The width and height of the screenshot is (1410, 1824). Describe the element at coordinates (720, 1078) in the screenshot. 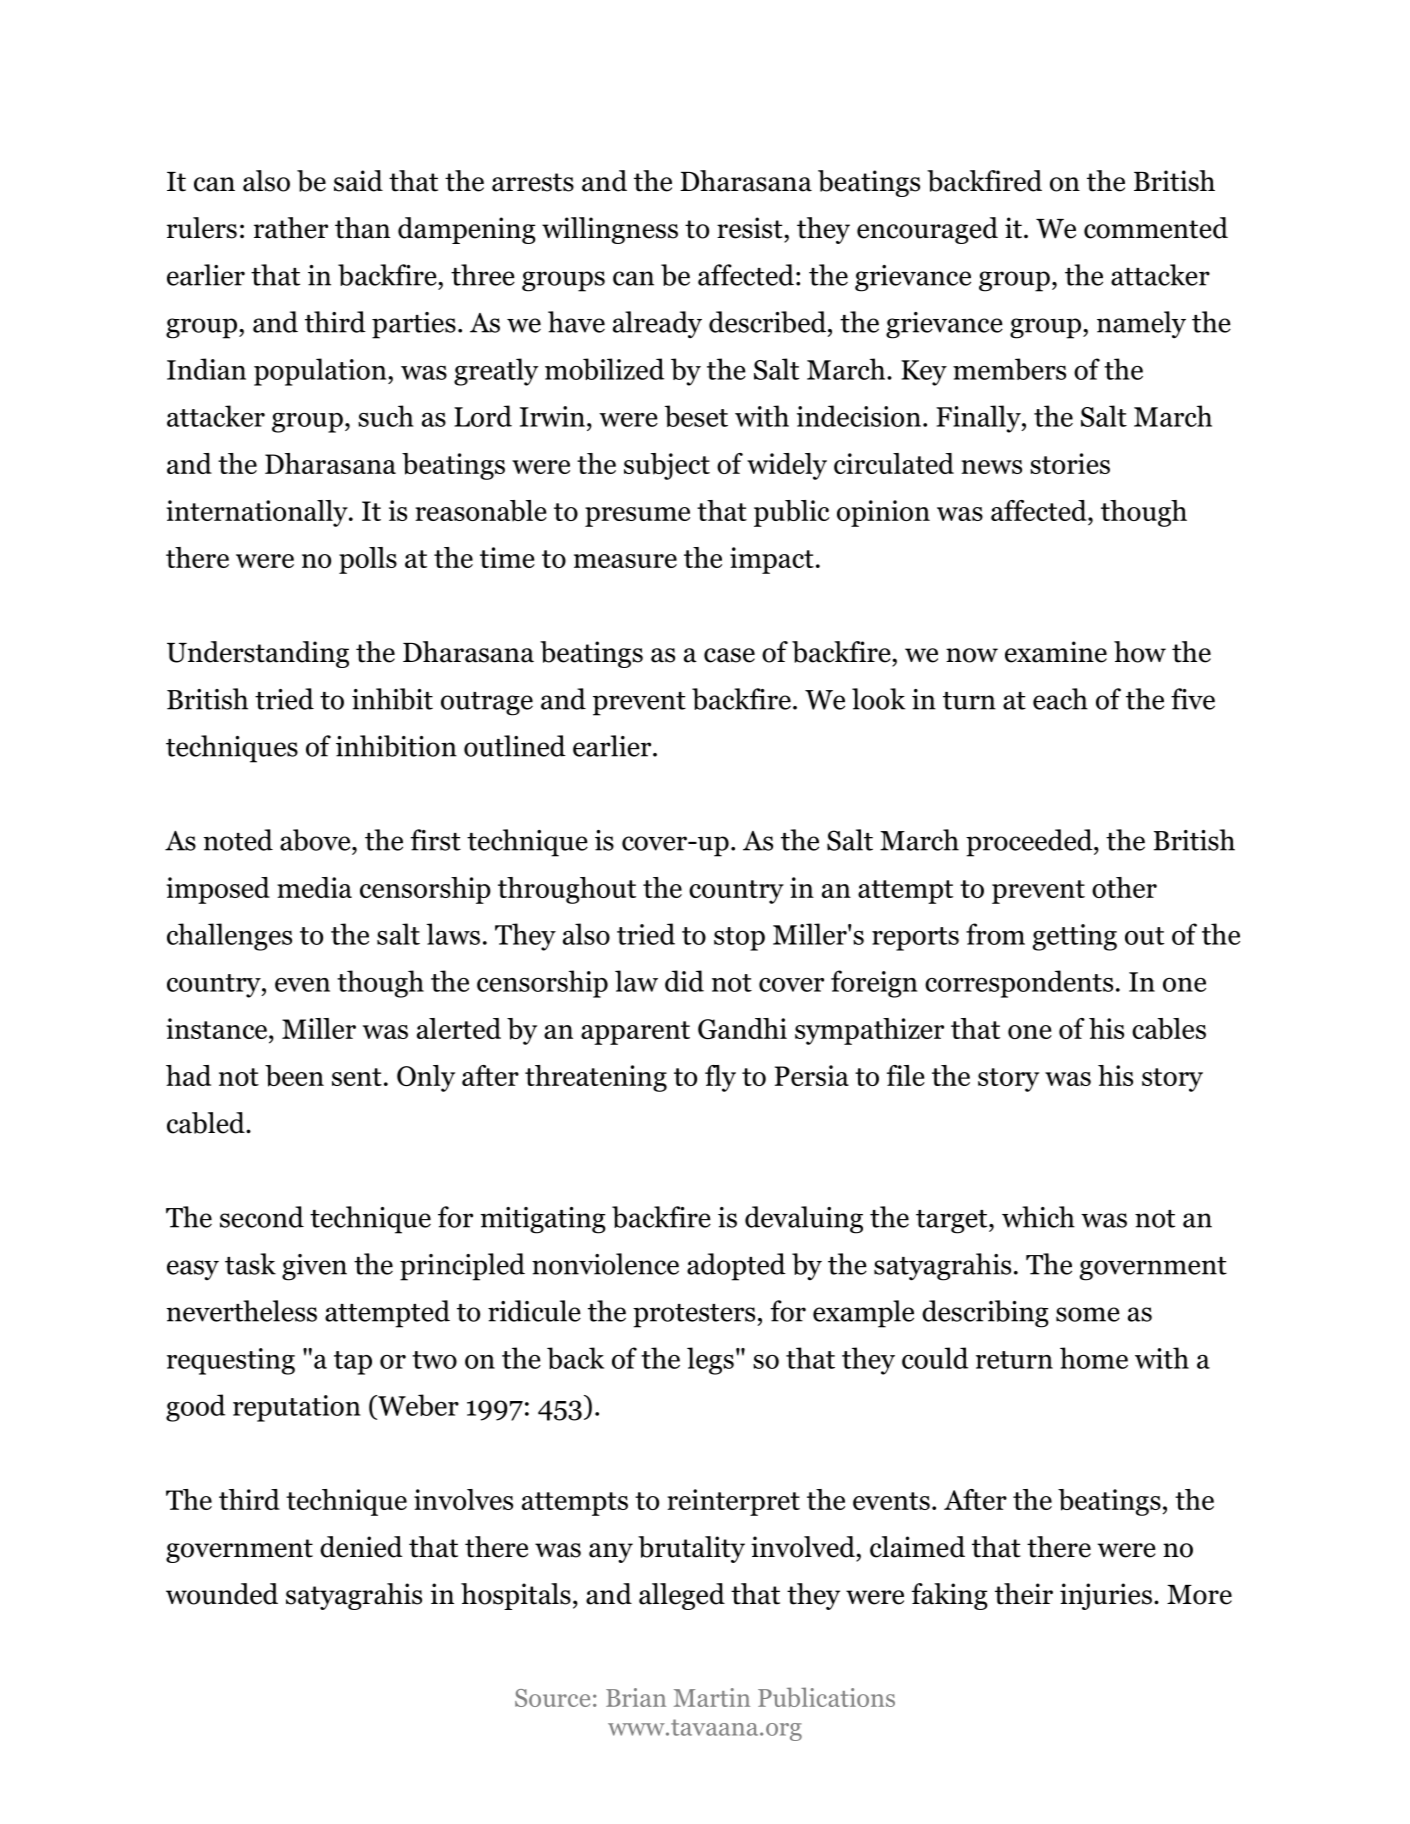

I see `fly` at that location.
